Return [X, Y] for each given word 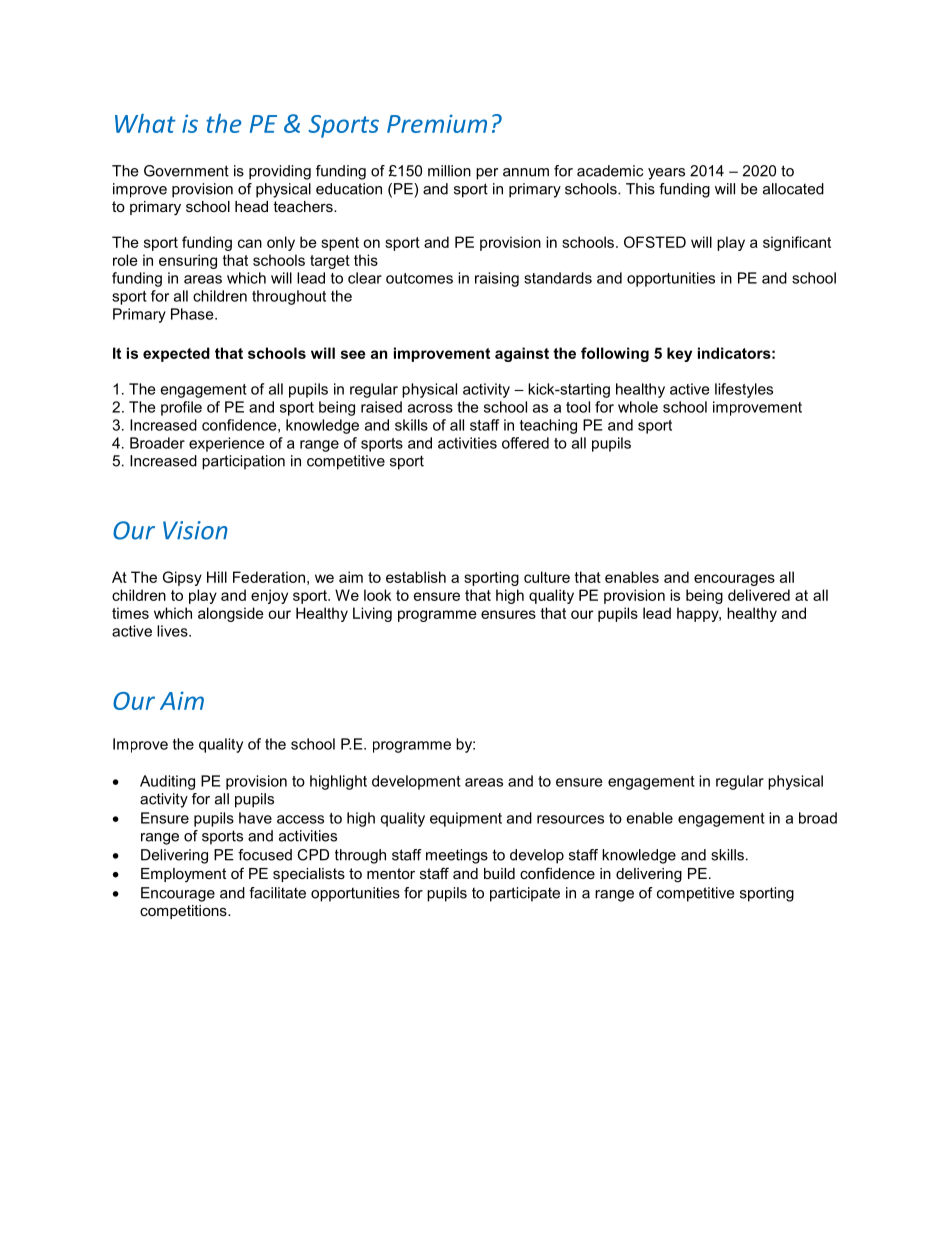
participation [243, 462]
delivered [759, 595]
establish [416, 577]
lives [173, 631]
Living [372, 614]
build [499, 873]
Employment [183, 875]
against [522, 354]
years [666, 174]
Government [186, 171]
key [679, 354]
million [449, 171]
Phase [193, 314]
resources [570, 819]
